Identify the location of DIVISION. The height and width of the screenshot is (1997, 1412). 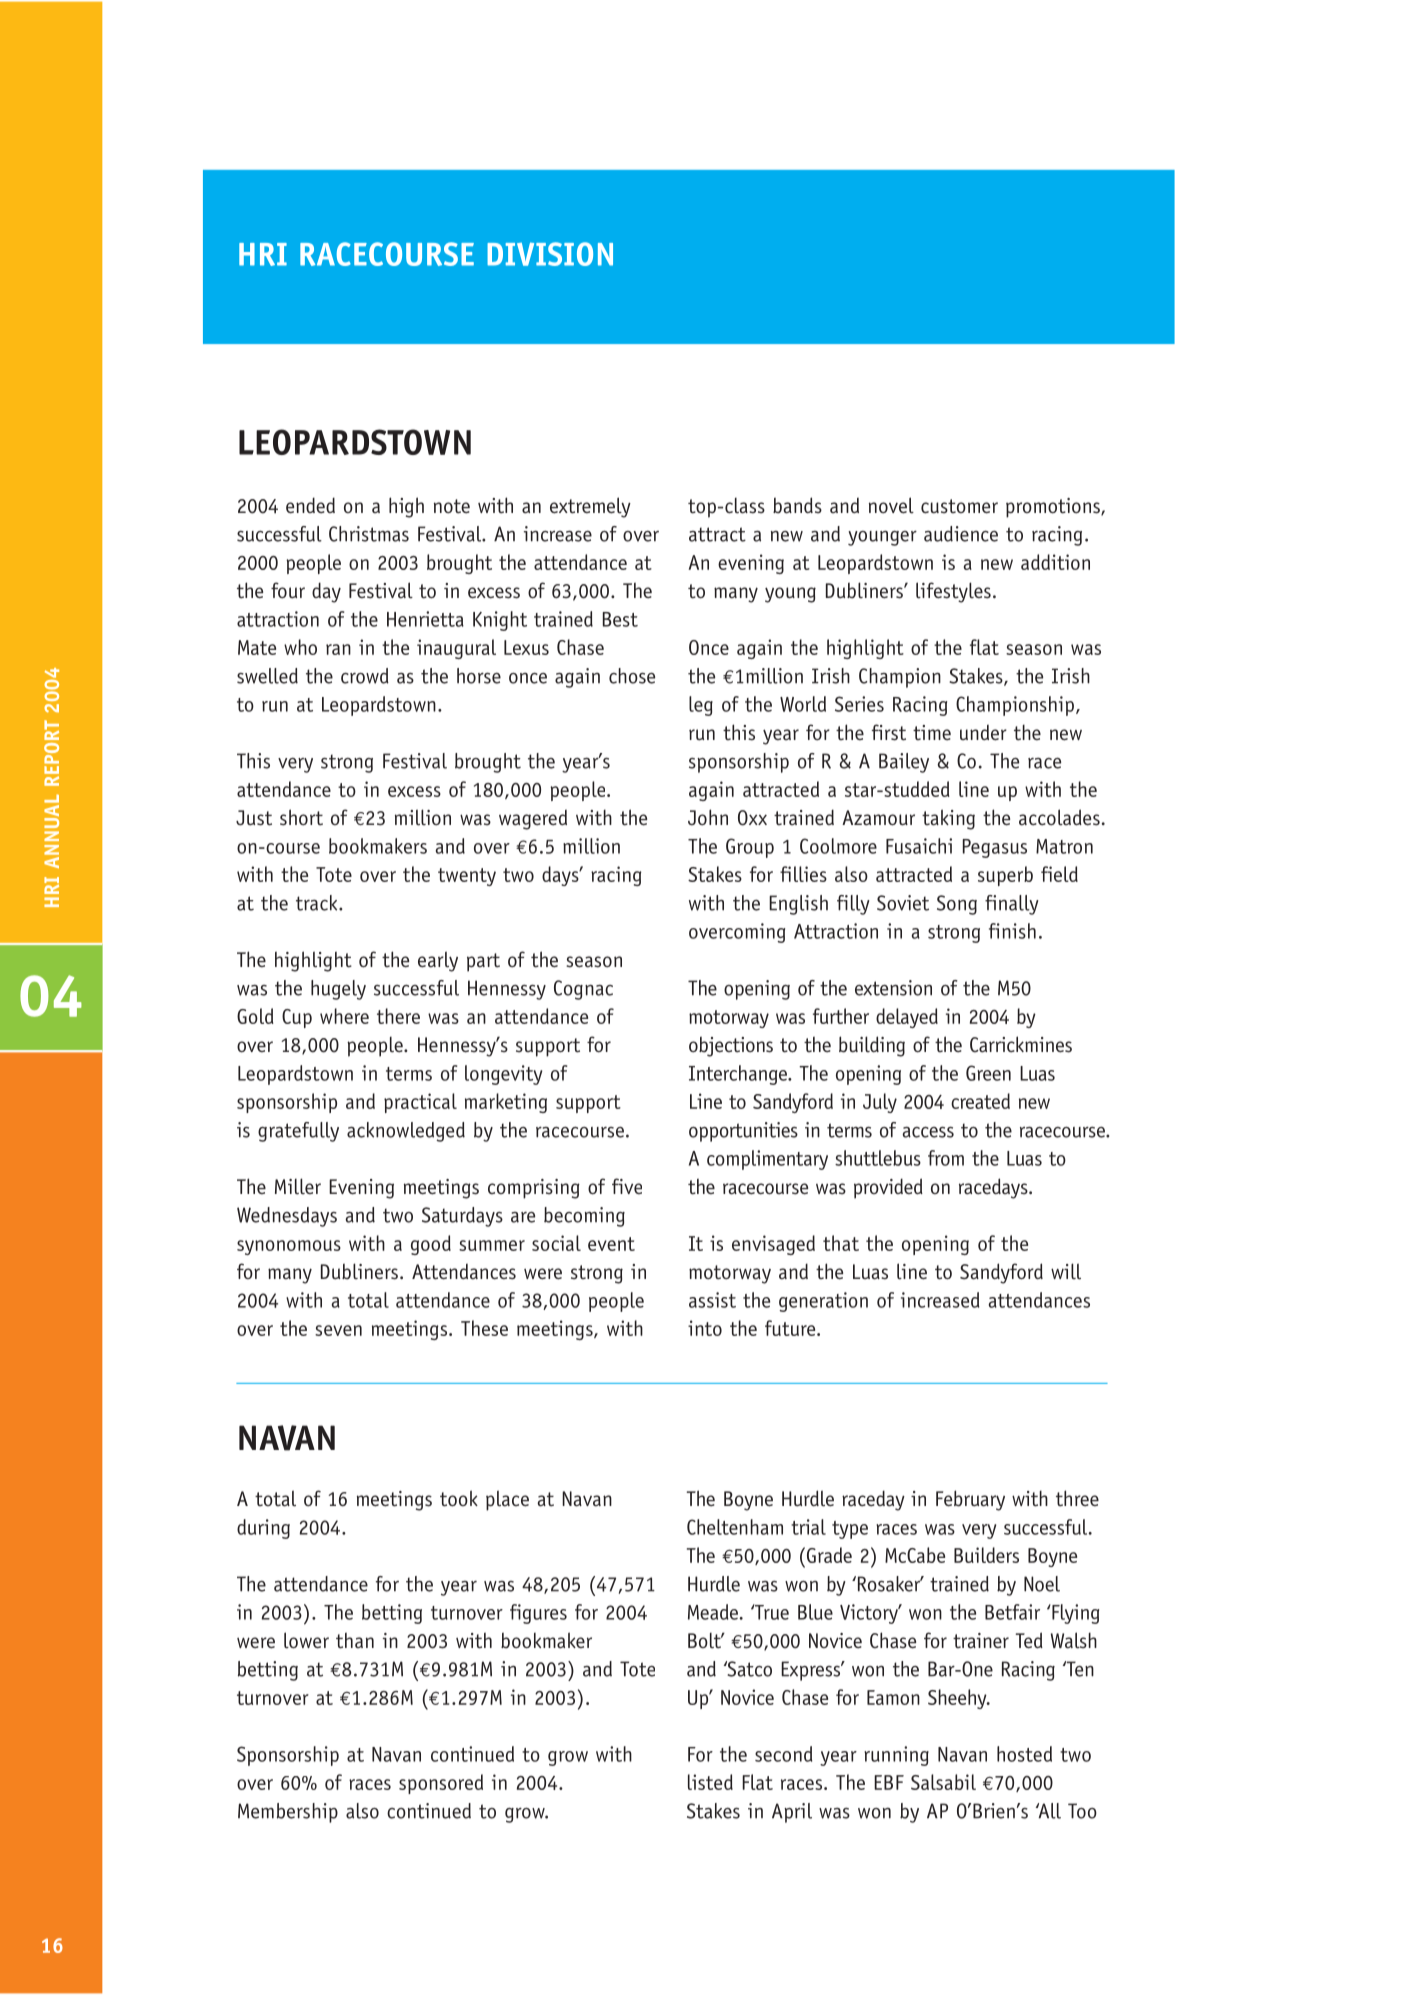
(550, 254).
